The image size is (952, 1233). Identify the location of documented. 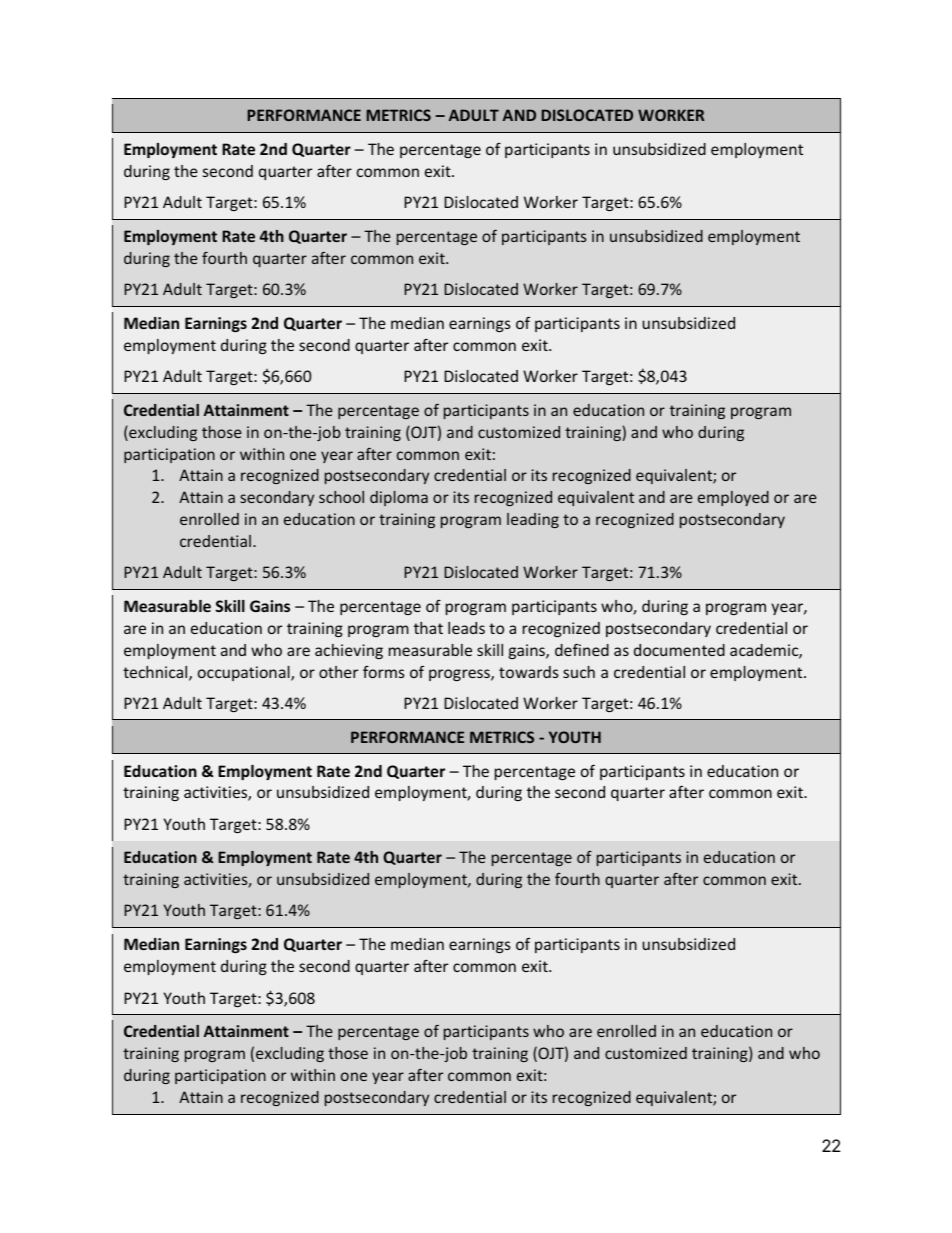
(679, 650).
